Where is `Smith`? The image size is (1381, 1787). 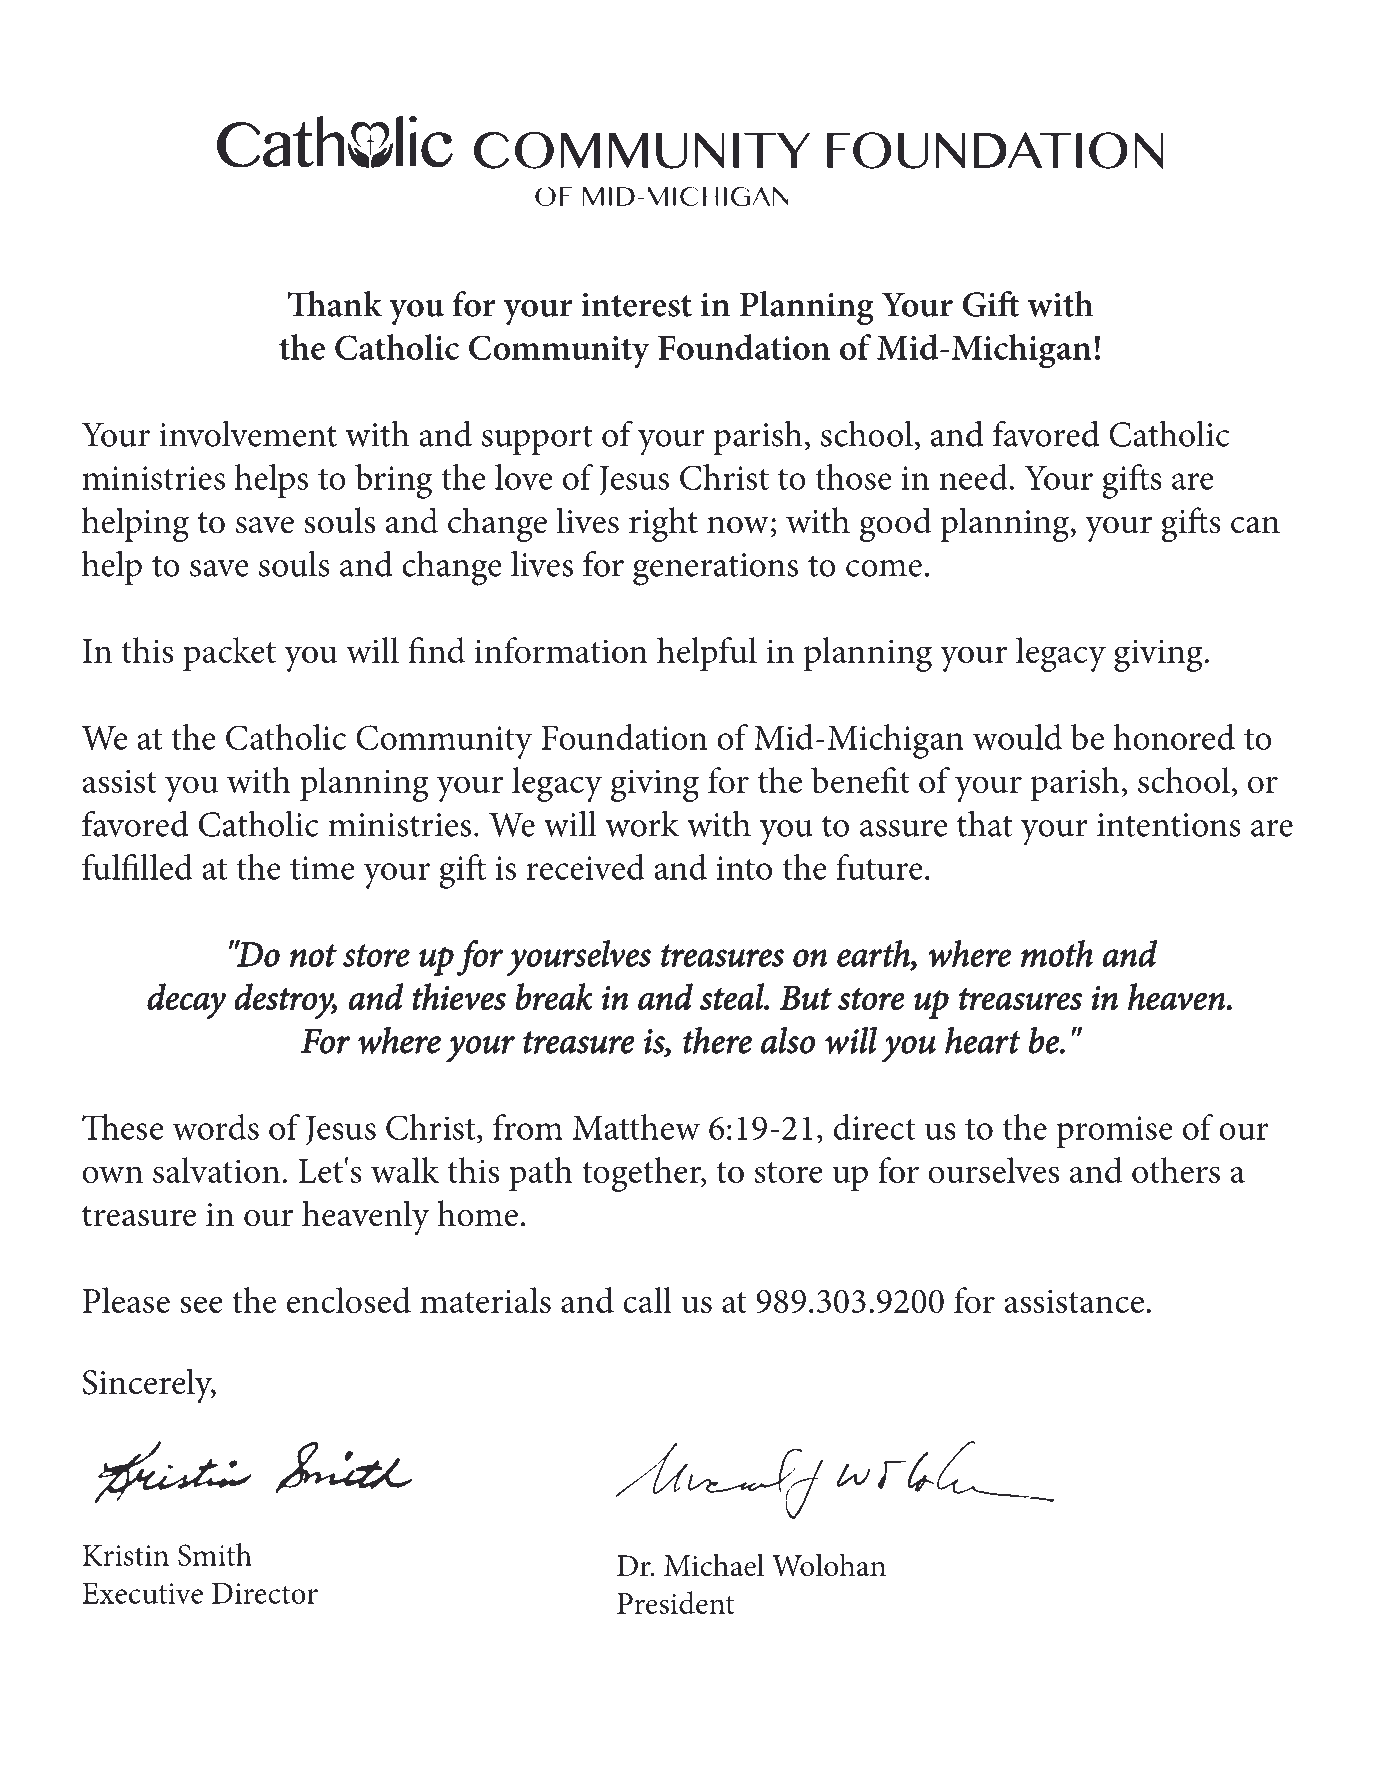 Smith is located at coordinates (215, 1554).
